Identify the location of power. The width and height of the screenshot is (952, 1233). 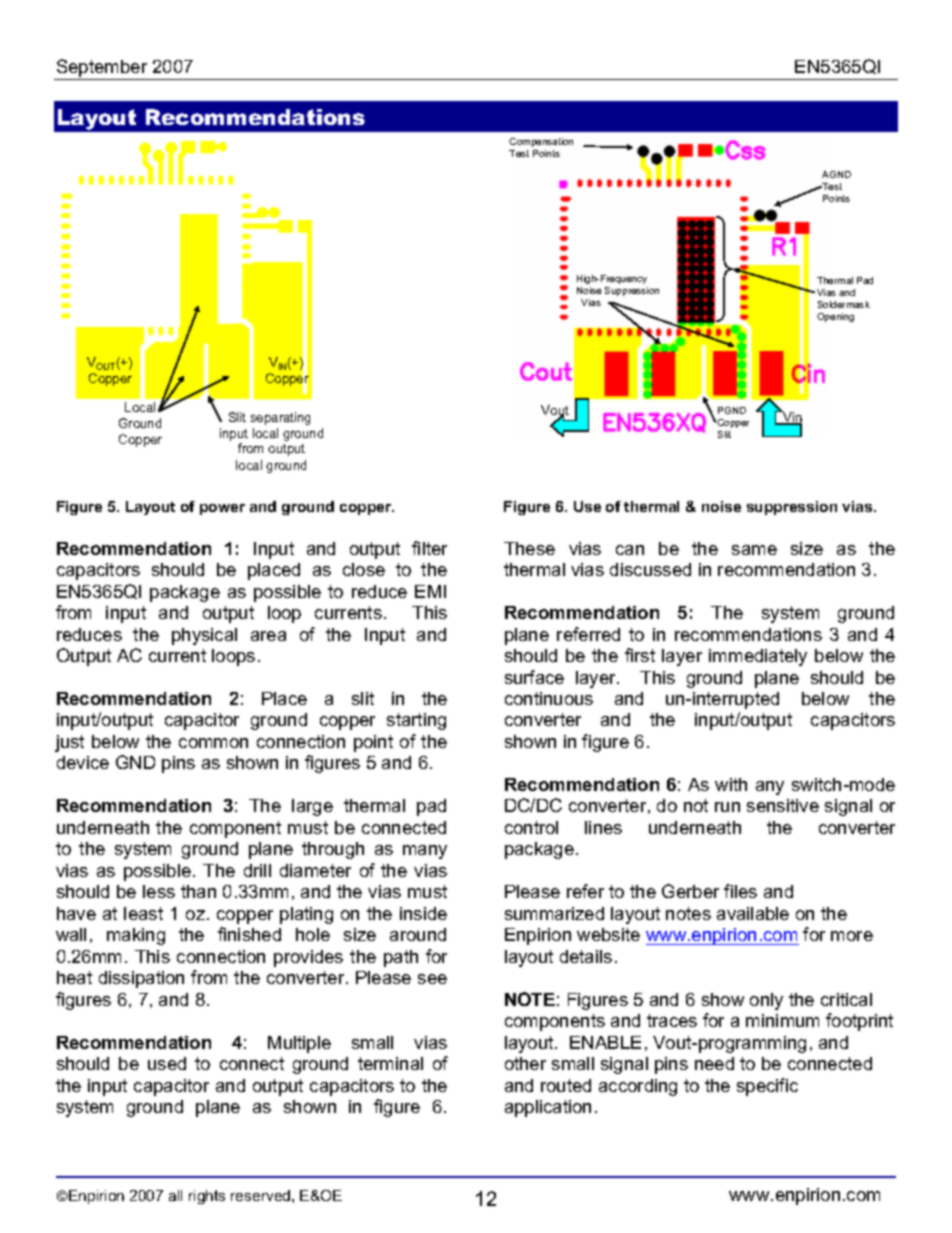
(222, 509).
